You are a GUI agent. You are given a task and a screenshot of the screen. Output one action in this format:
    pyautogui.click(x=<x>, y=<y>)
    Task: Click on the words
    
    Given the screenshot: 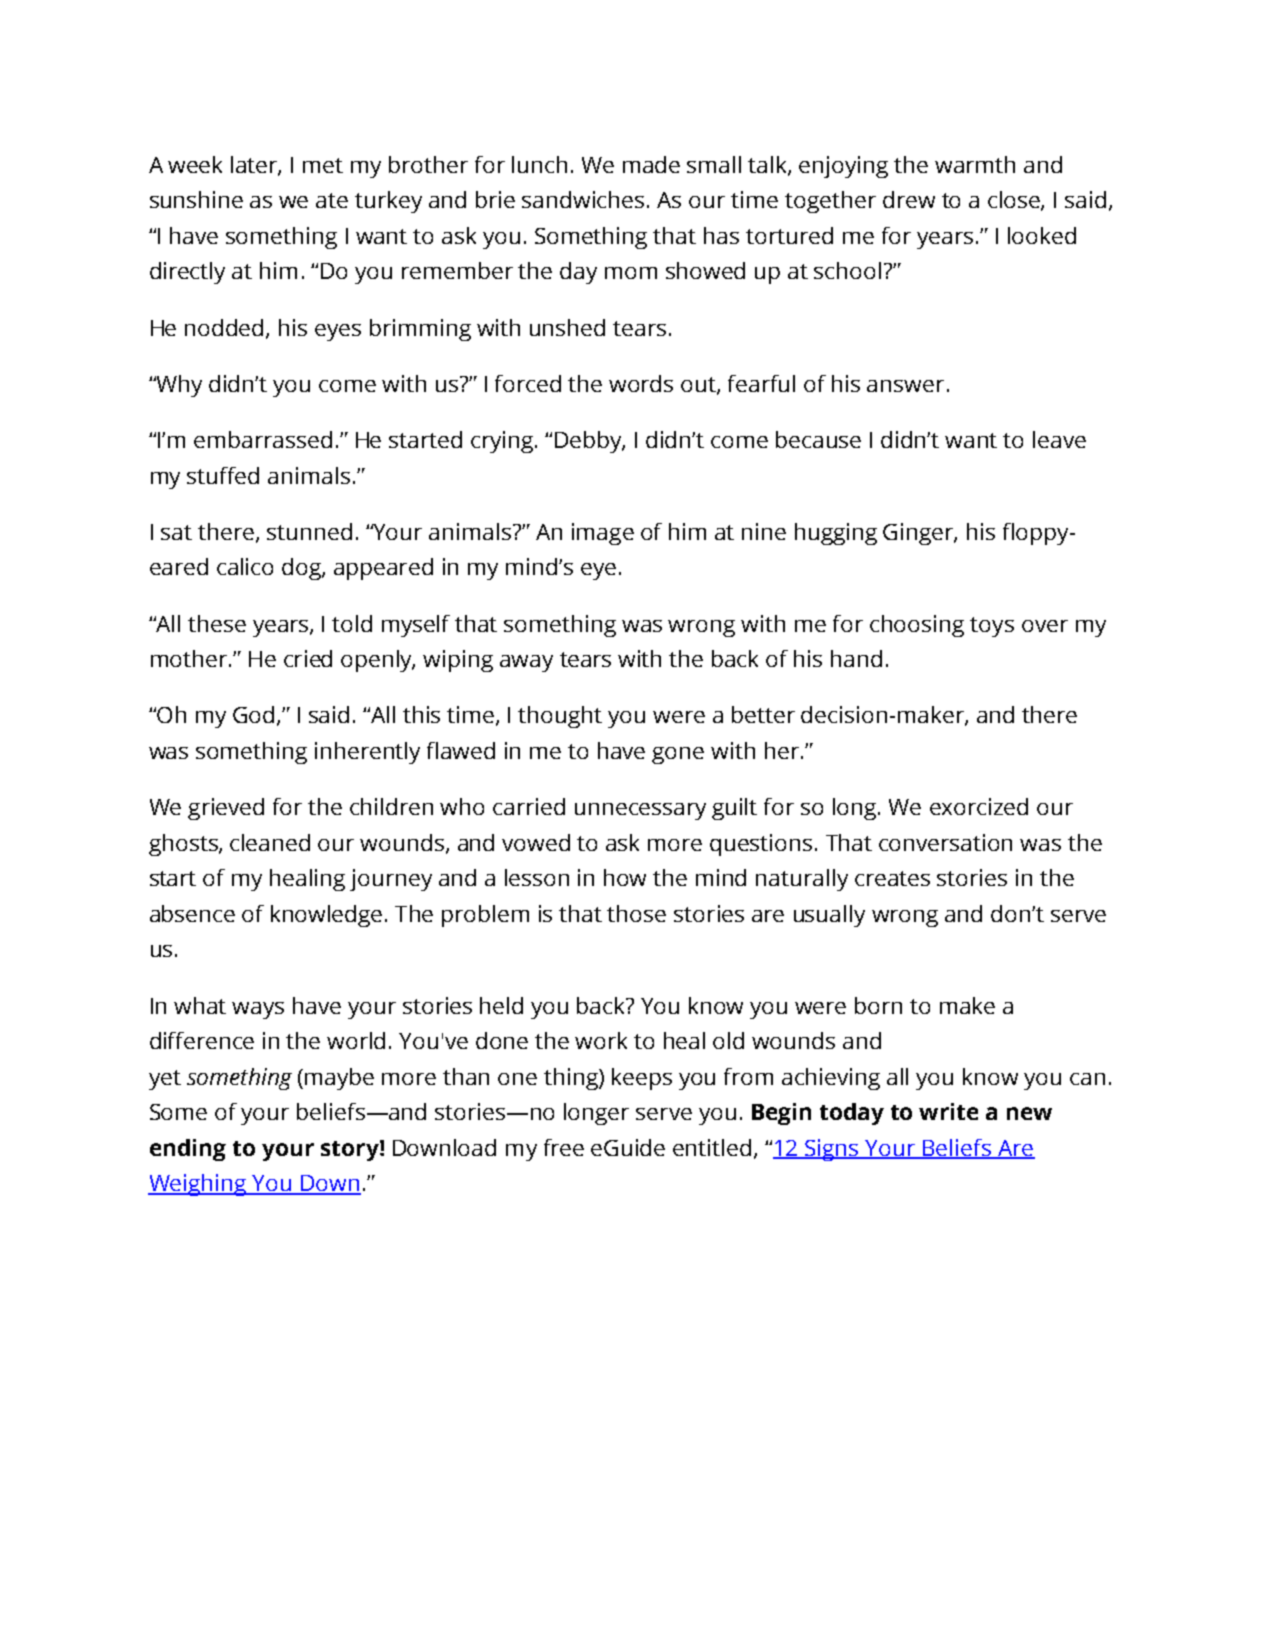 What is the action you would take?
    pyautogui.click(x=641, y=383)
